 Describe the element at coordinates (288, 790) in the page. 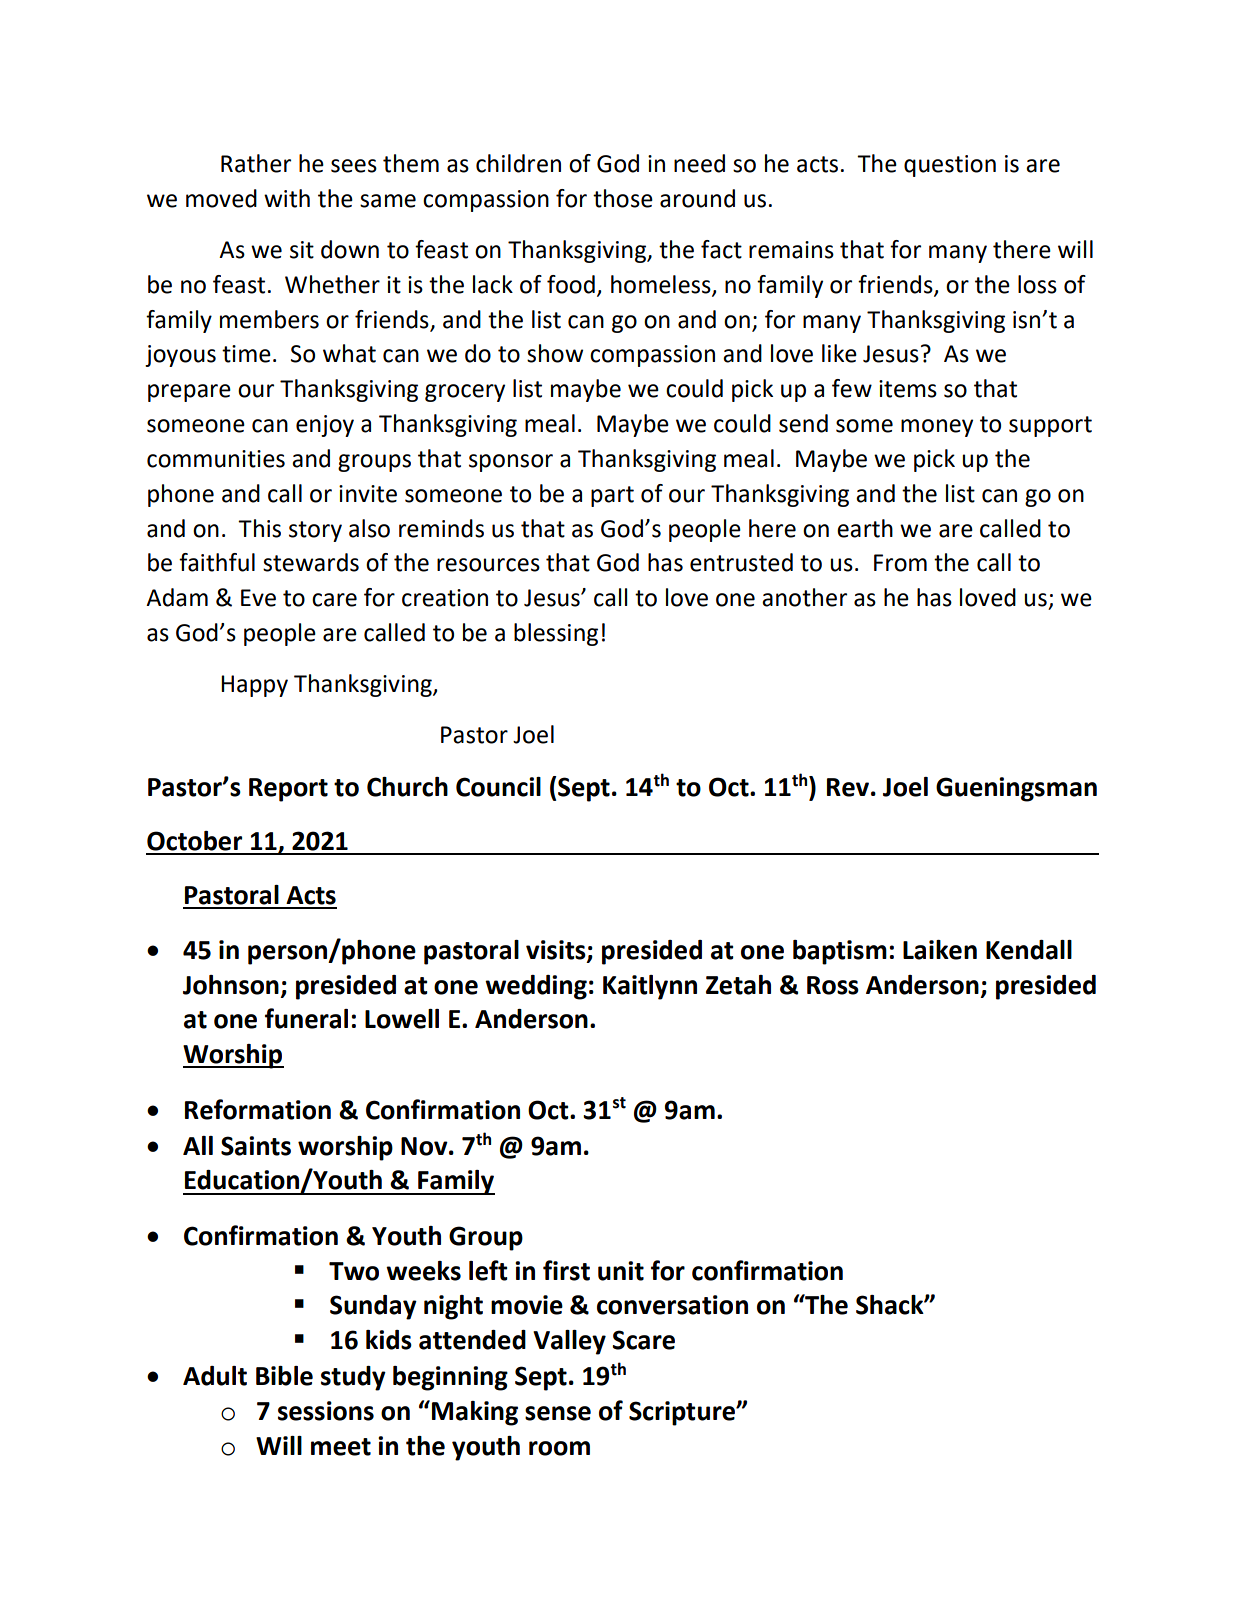

I see `Report` at that location.
